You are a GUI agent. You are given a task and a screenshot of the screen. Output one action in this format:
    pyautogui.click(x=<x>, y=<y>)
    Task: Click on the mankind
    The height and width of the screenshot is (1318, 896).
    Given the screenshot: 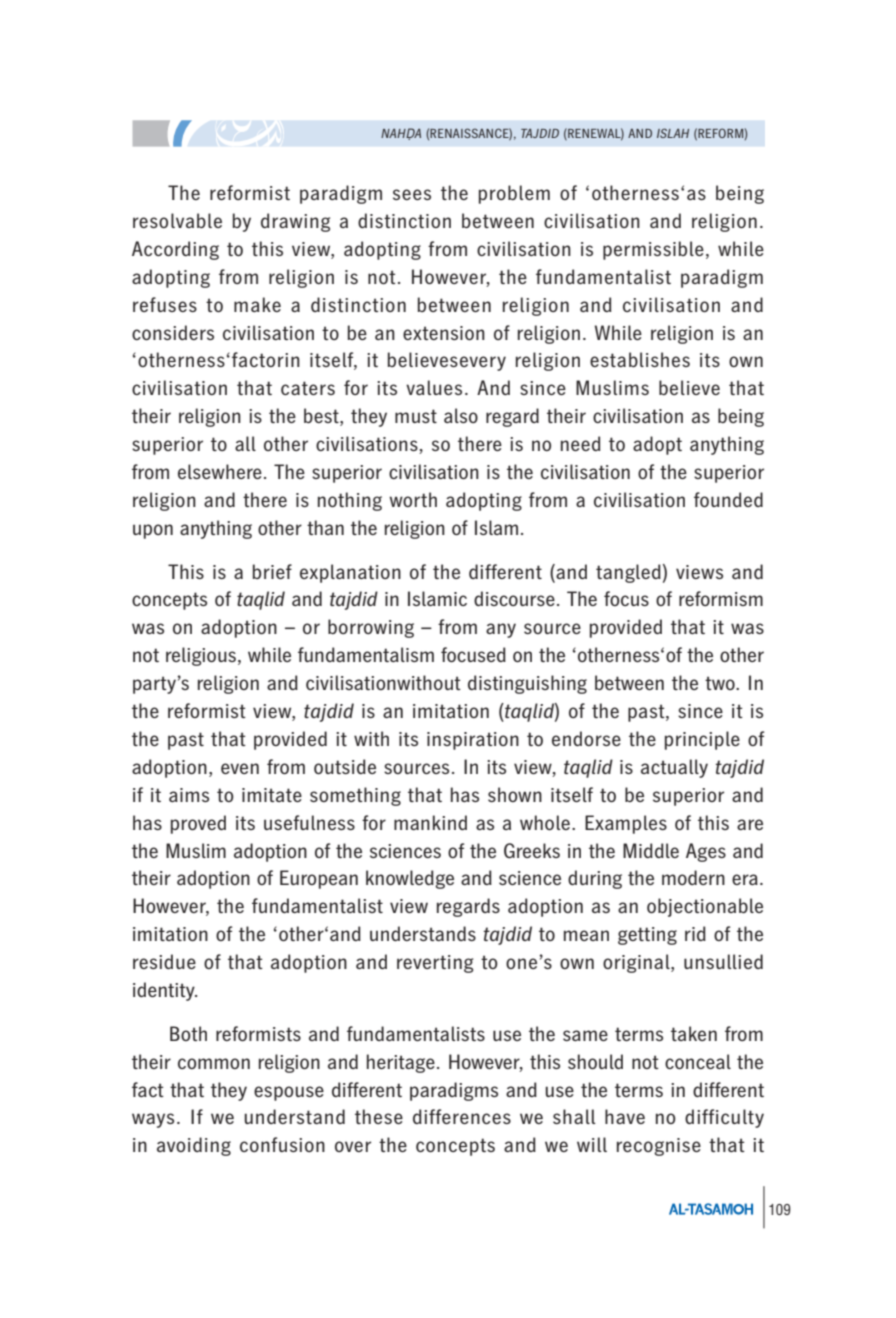 What is the action you would take?
    pyautogui.click(x=430, y=822)
